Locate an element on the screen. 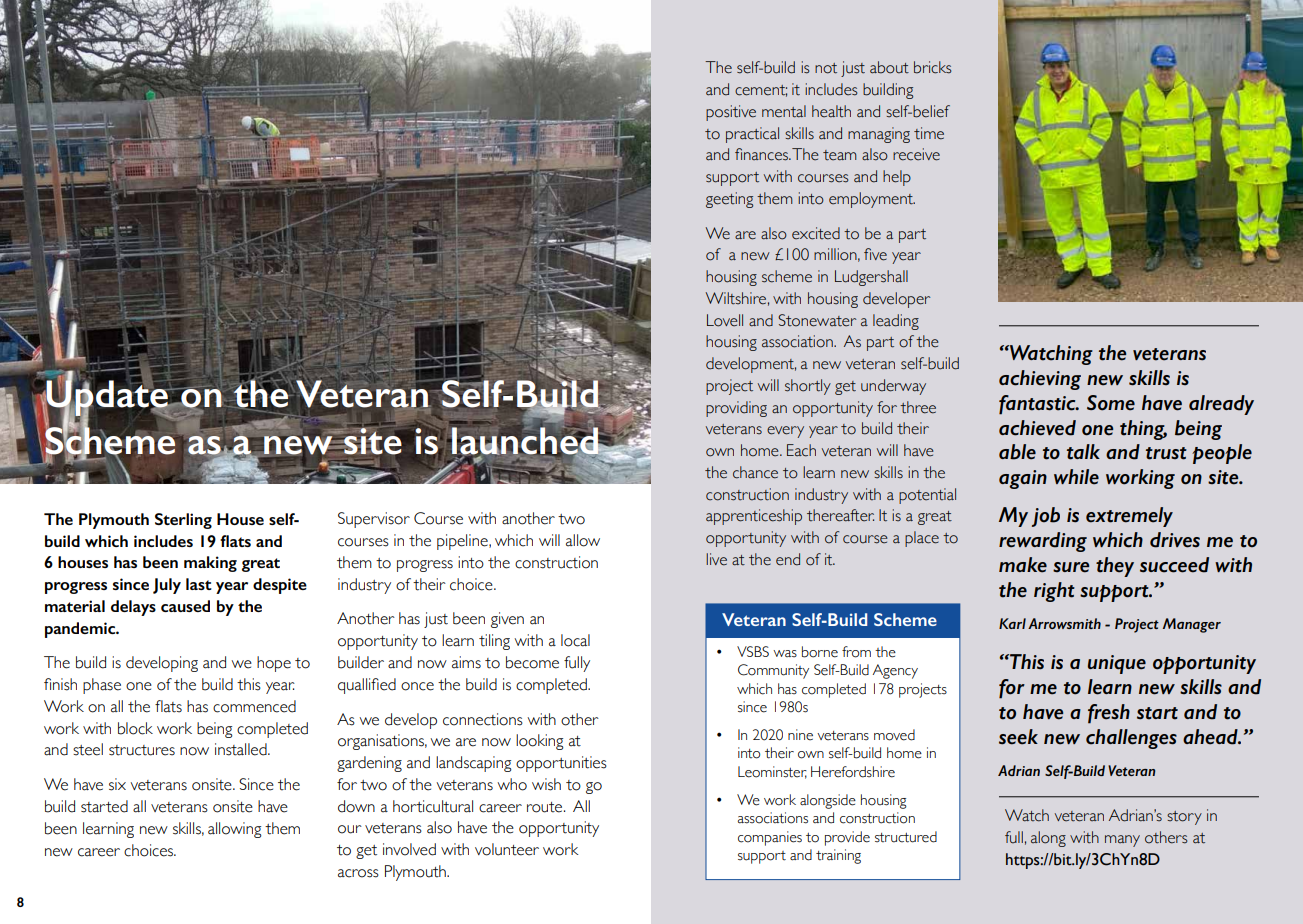 This screenshot has width=1303, height=924. across is located at coordinates (358, 873).
